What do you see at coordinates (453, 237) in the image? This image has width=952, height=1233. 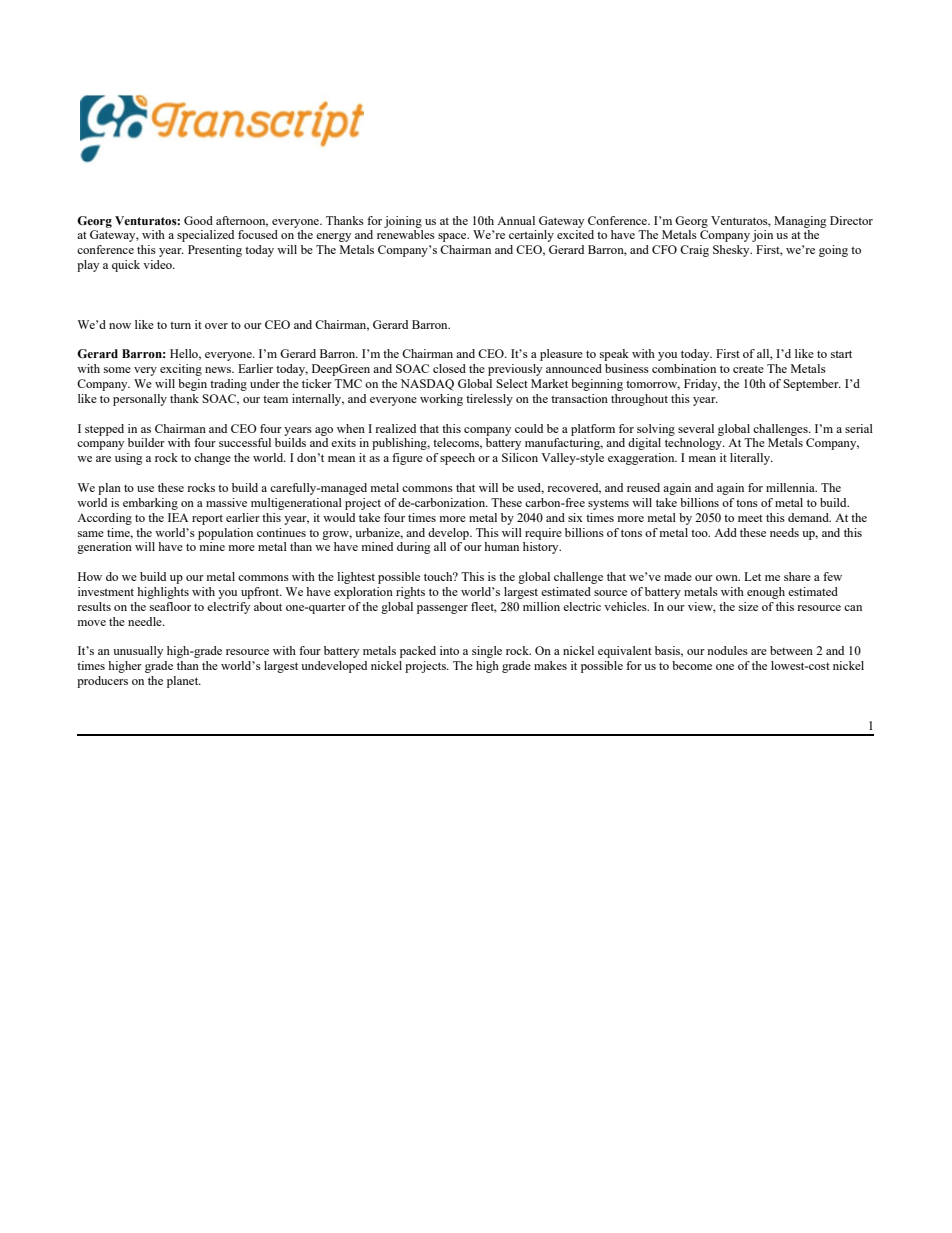 I see `space` at bounding box center [453, 237].
